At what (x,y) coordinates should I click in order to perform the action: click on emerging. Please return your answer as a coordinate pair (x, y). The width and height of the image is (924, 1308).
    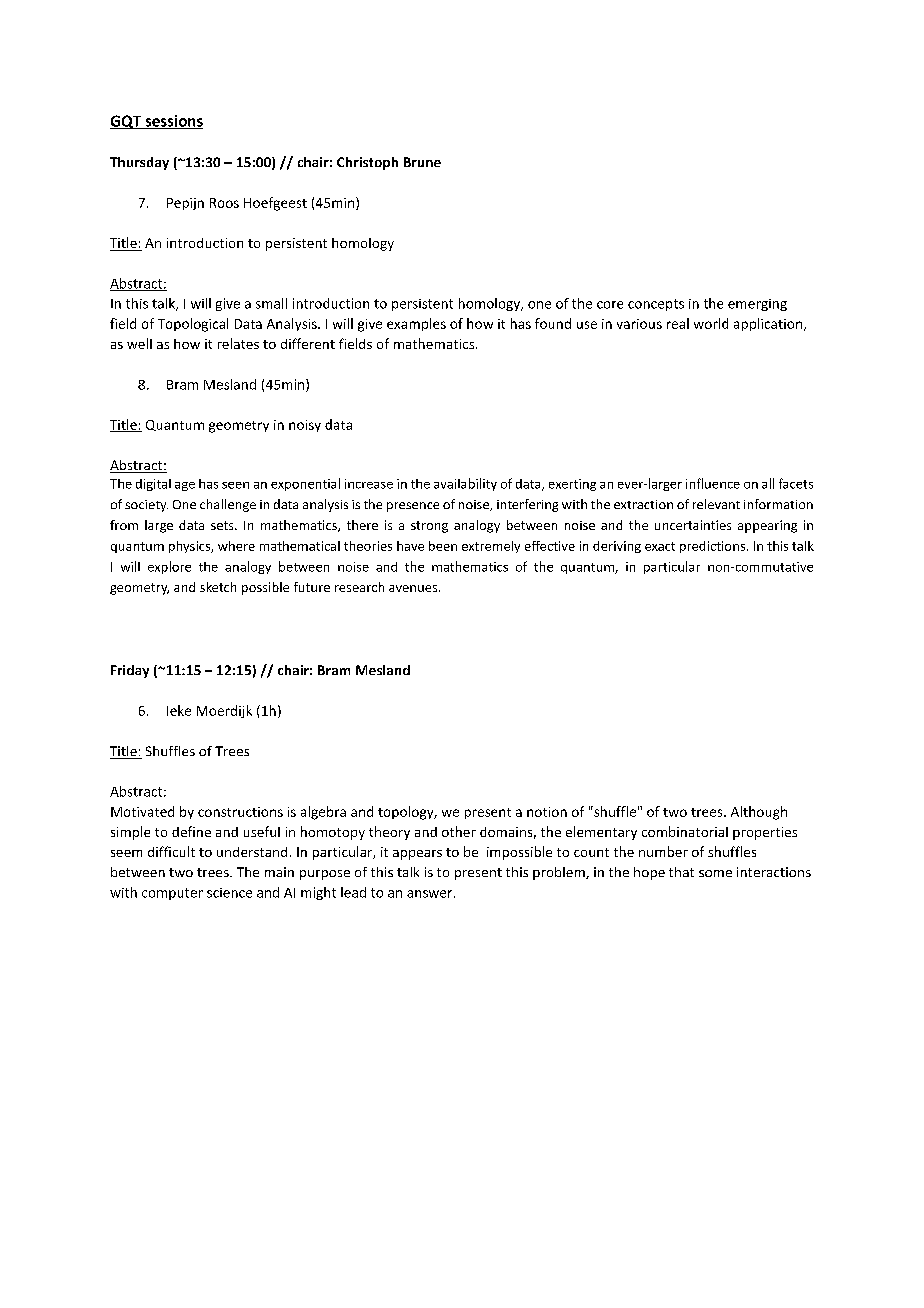
    Looking at the image, I should click on (757, 305).
